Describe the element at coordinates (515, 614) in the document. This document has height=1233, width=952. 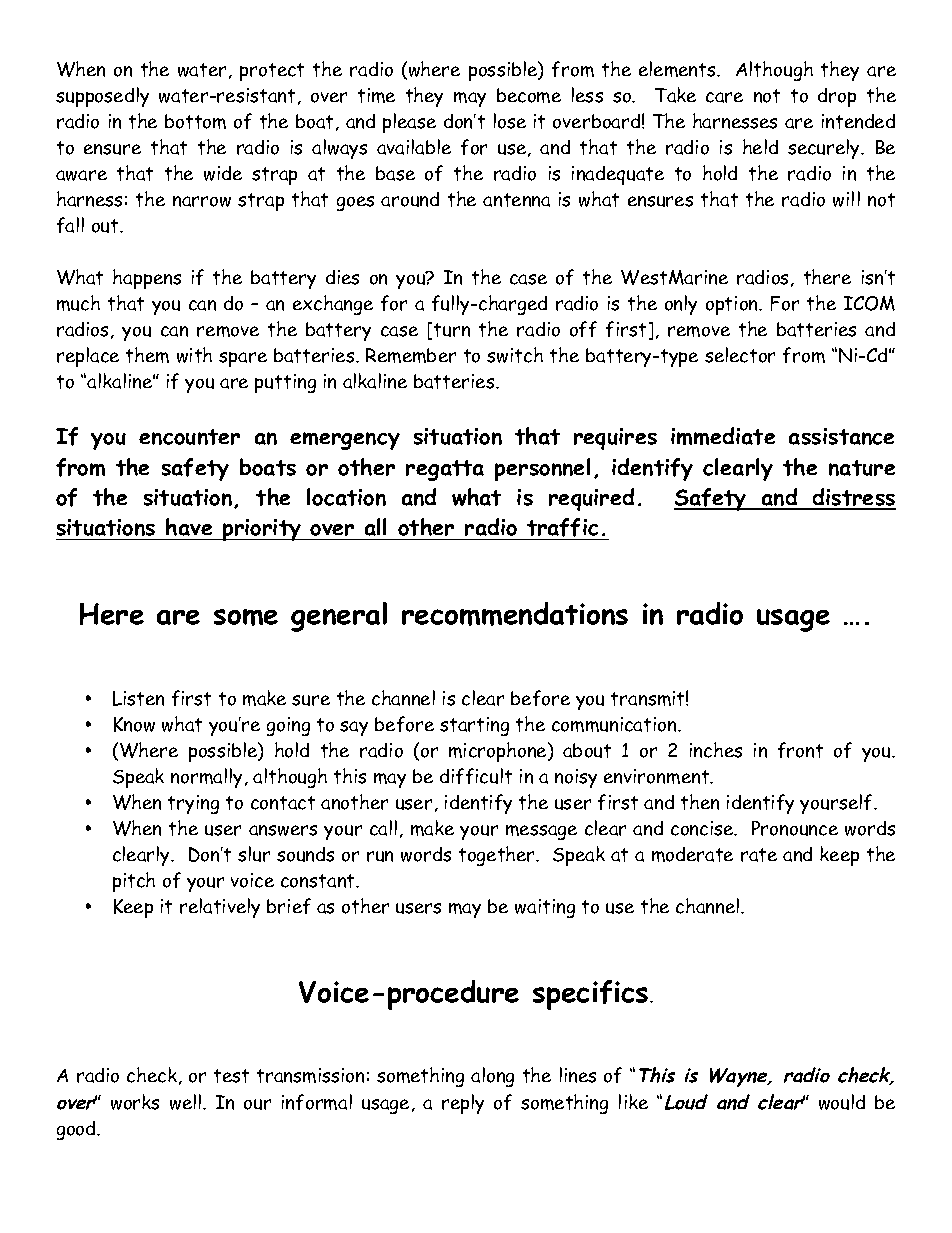
I see `recommendations` at that location.
